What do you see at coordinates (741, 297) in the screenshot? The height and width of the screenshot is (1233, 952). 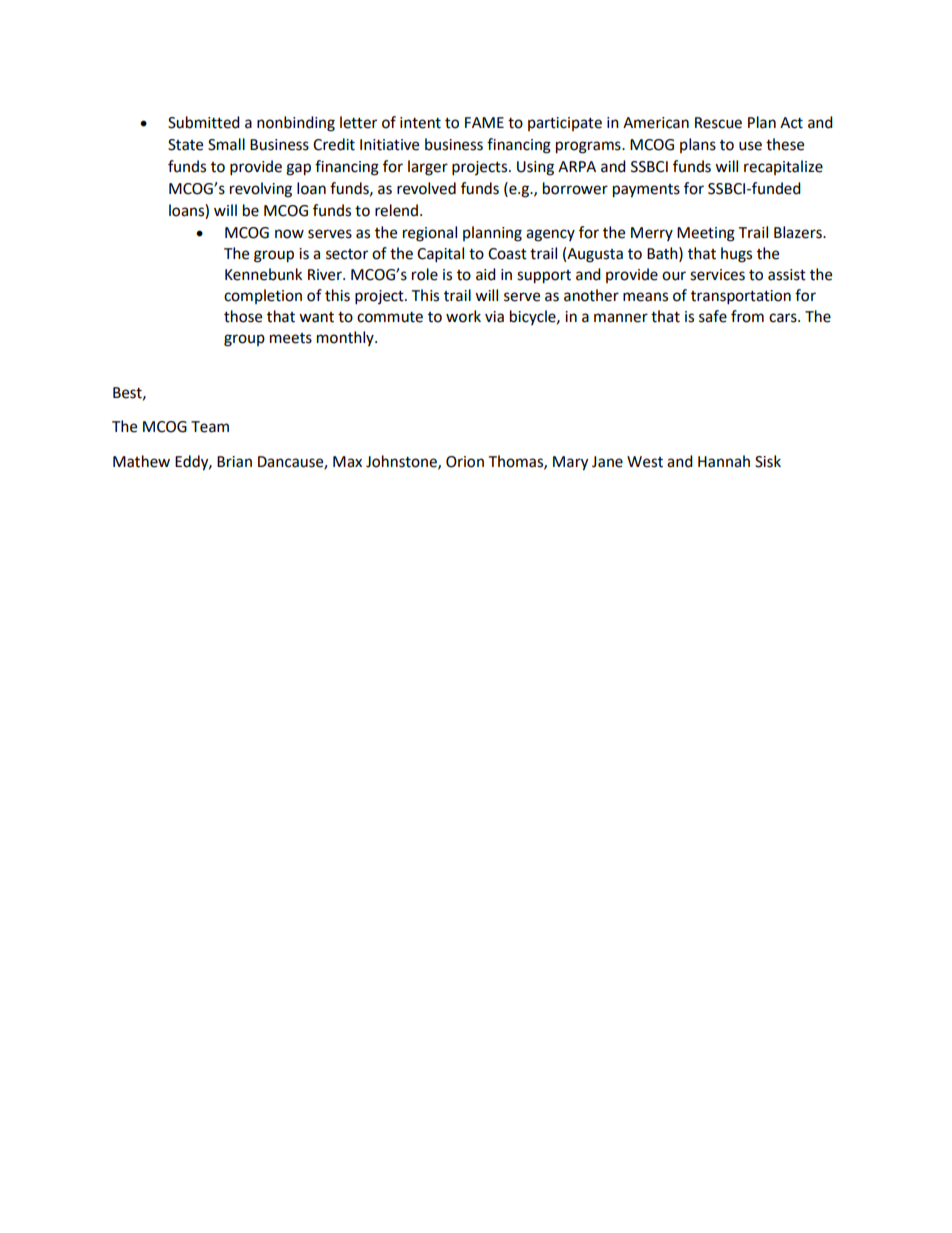 I see `transportation` at bounding box center [741, 297].
